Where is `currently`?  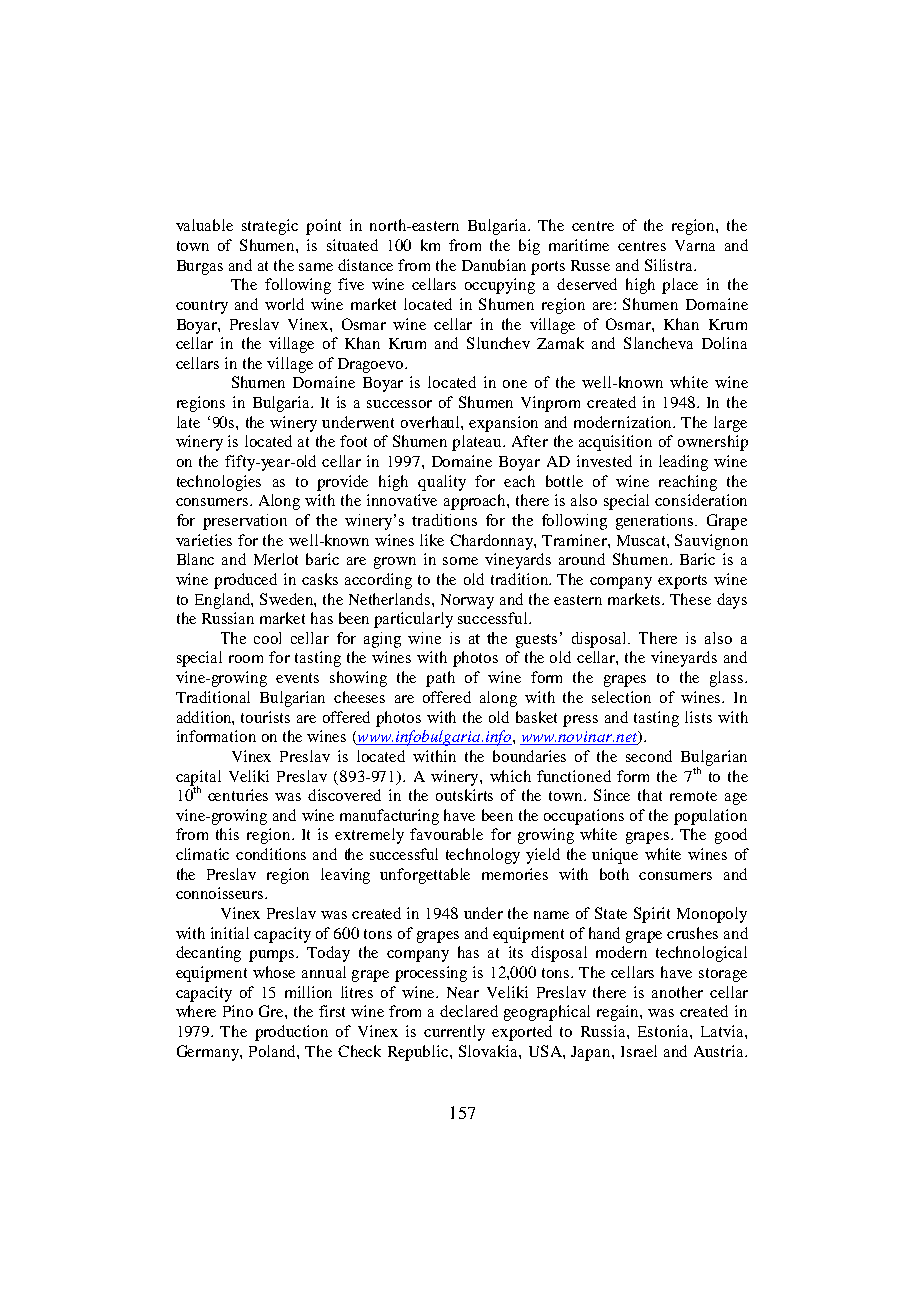
currently is located at coordinates (454, 1033).
